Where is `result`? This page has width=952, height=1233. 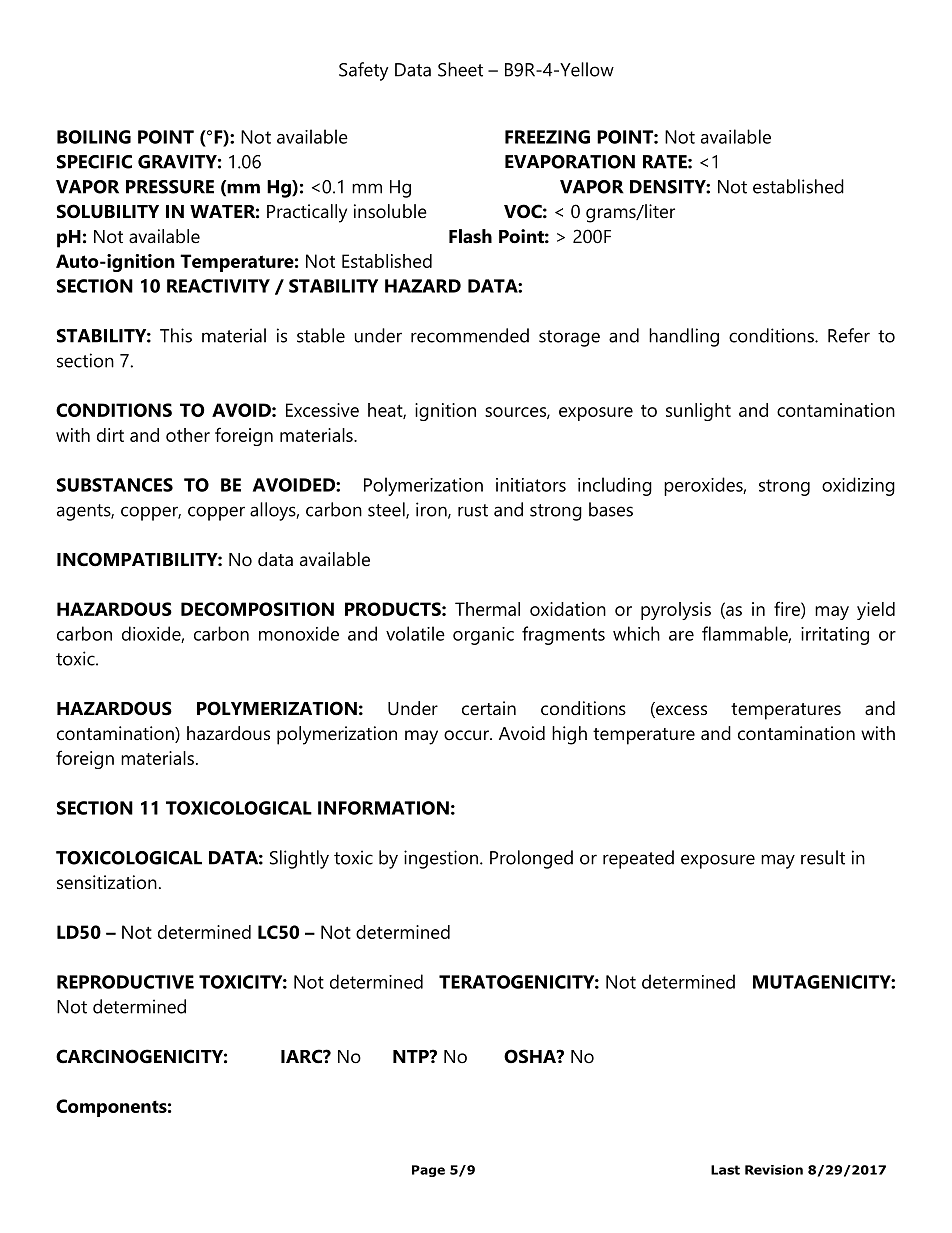 result is located at coordinates (823, 857).
